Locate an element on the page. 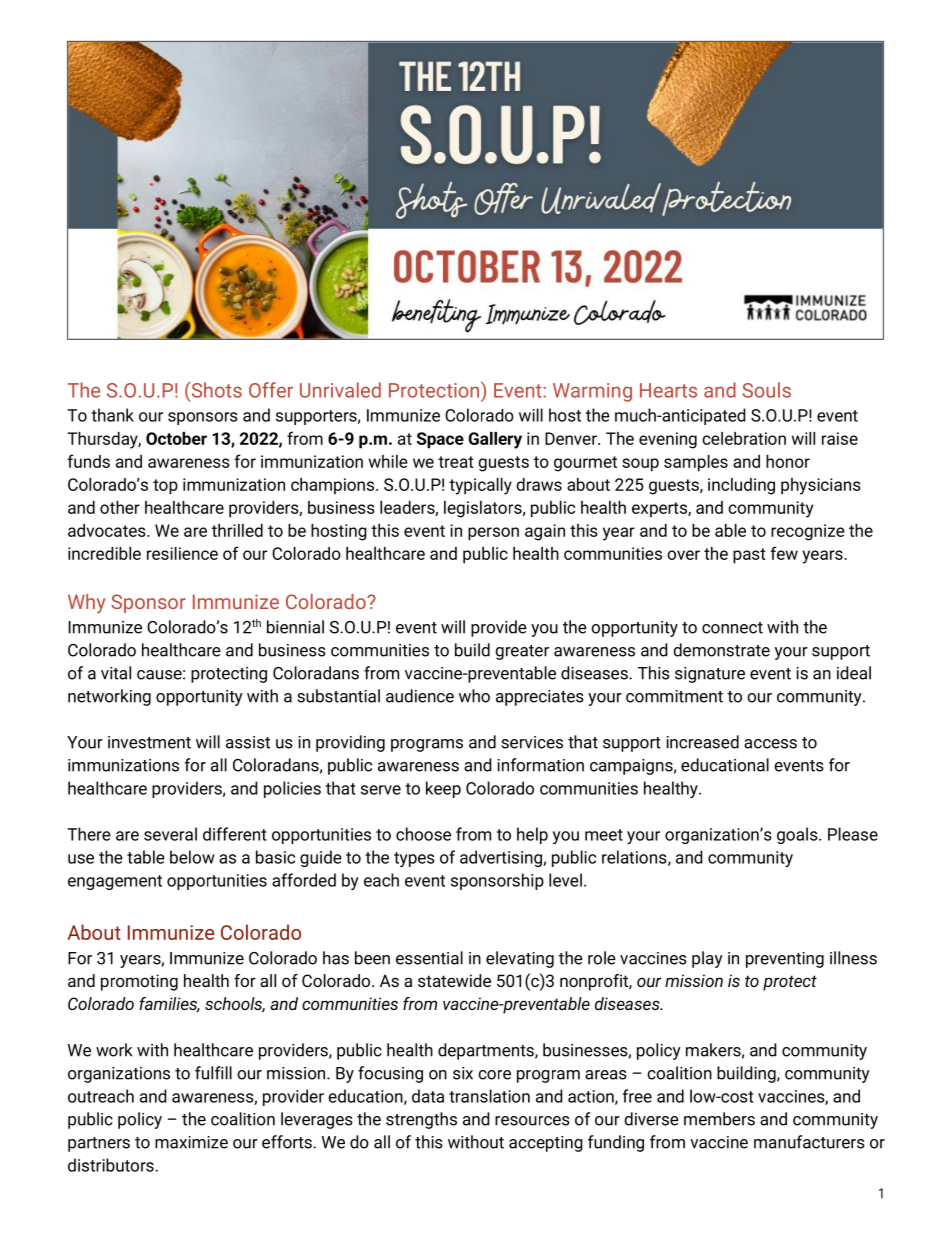  strengths is located at coordinates (421, 1120).
